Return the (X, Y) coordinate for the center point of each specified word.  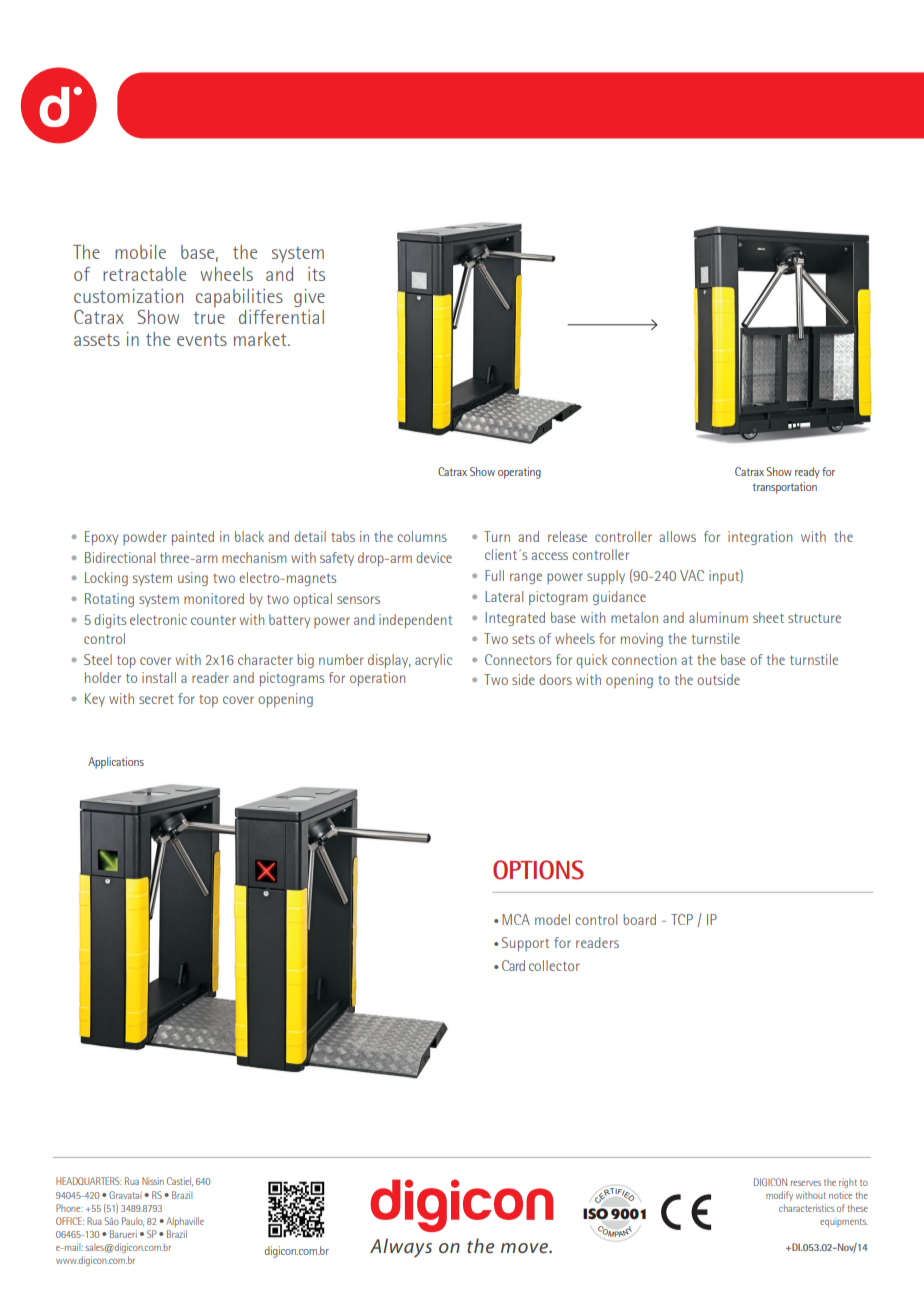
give (309, 298)
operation (377, 679)
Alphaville (185, 1222)
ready (807, 472)
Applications (116, 763)
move (525, 1248)
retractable (144, 274)
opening (629, 681)
